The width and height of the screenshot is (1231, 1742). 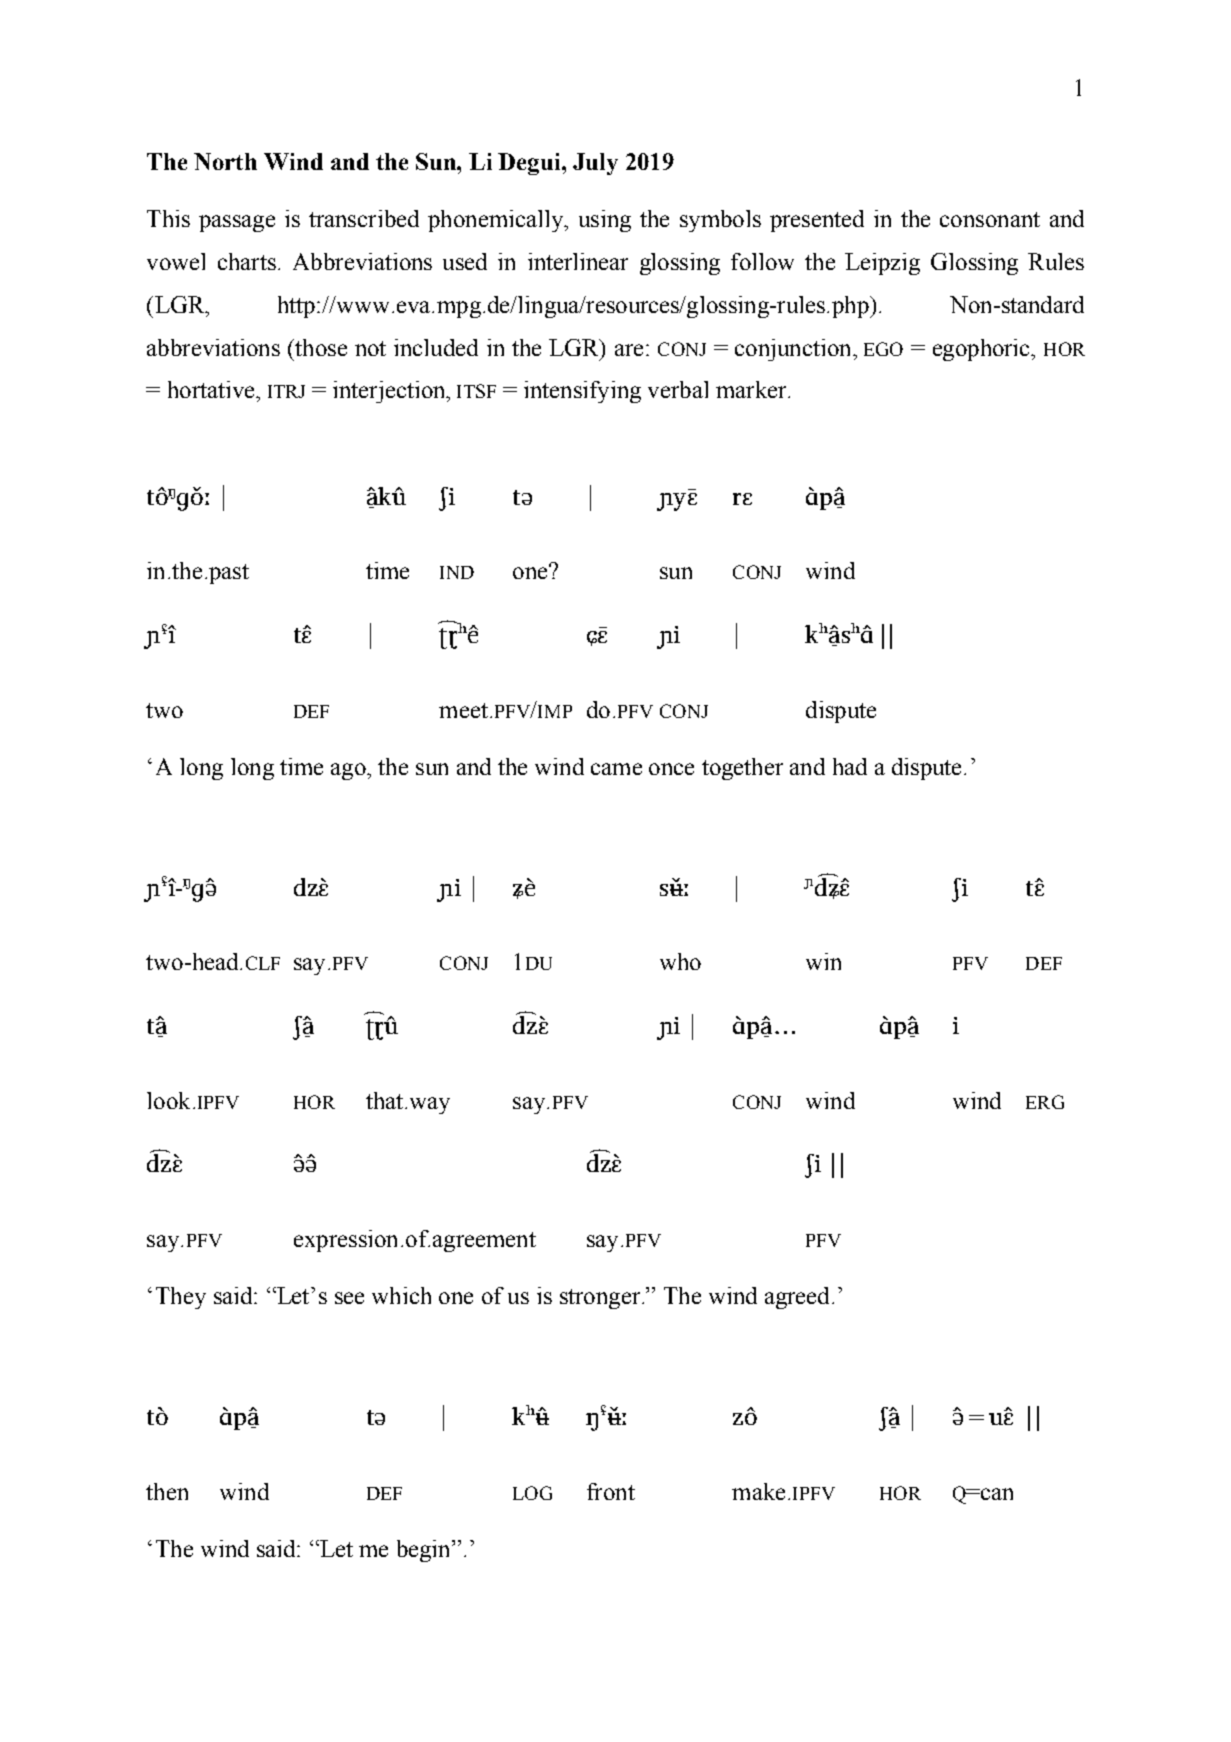 What do you see at coordinates (990, 219) in the screenshot?
I see `consonant` at bounding box center [990, 219].
